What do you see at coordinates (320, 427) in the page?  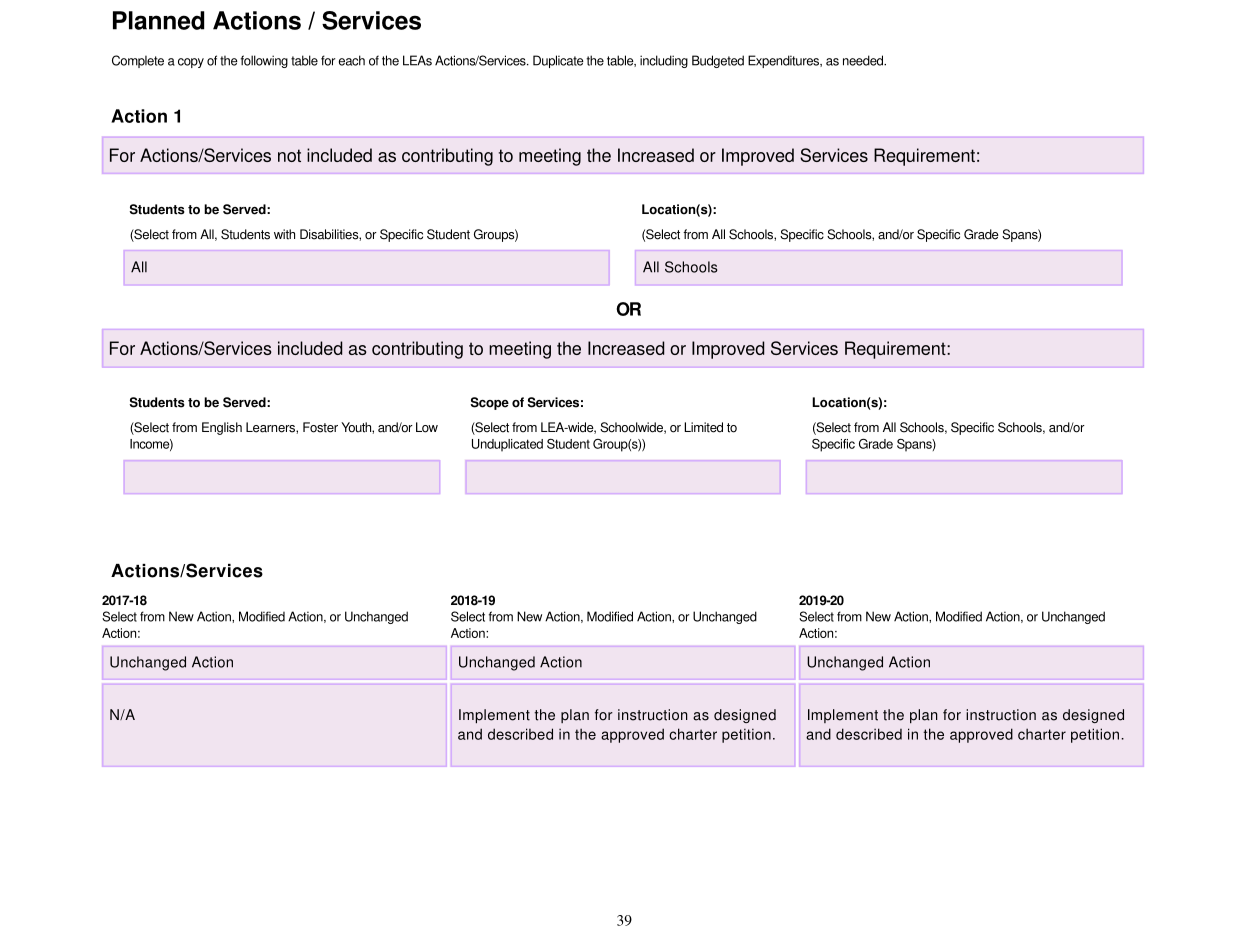 I see `Foster` at bounding box center [320, 427].
